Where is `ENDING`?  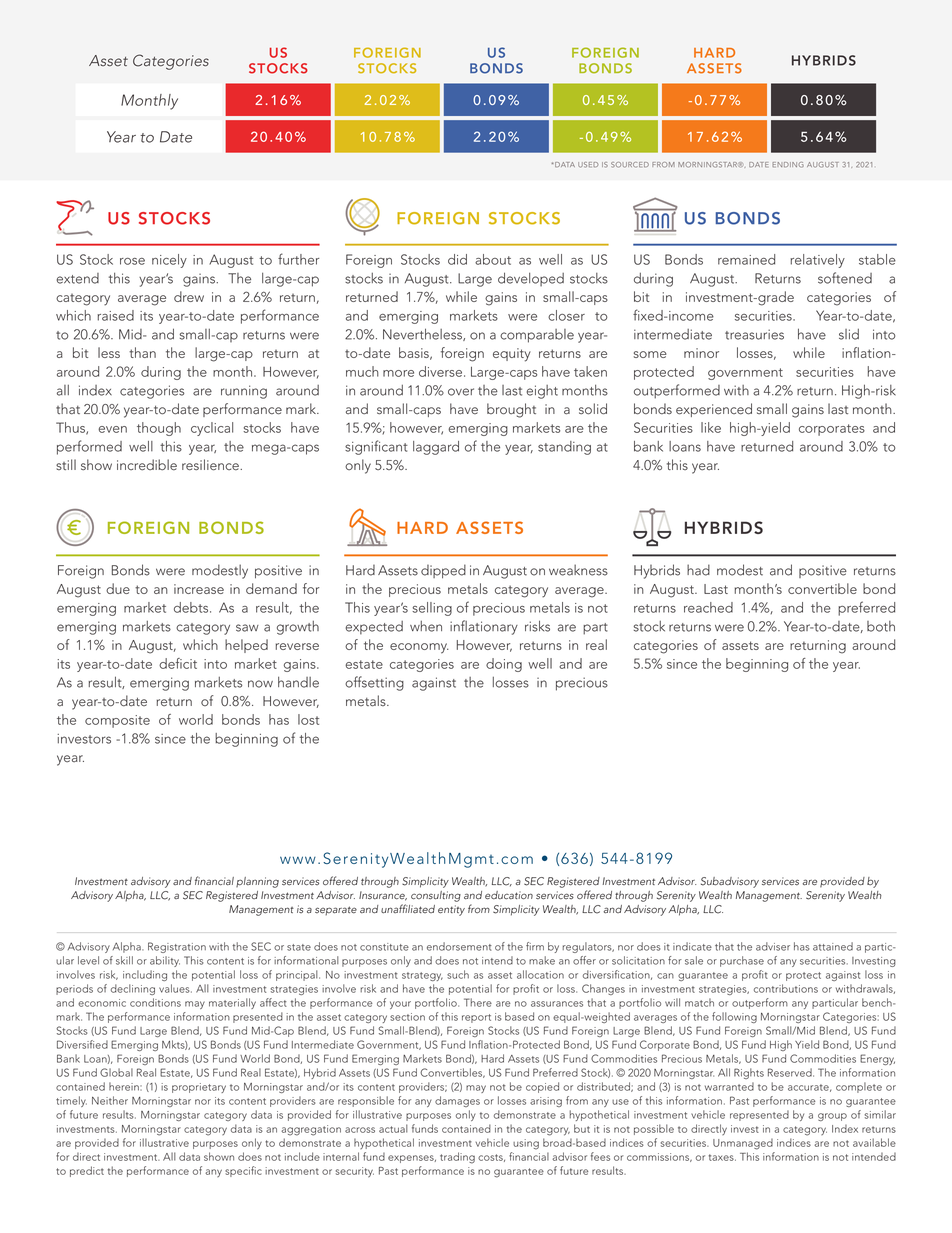
ENDING is located at coordinates (788, 165).
